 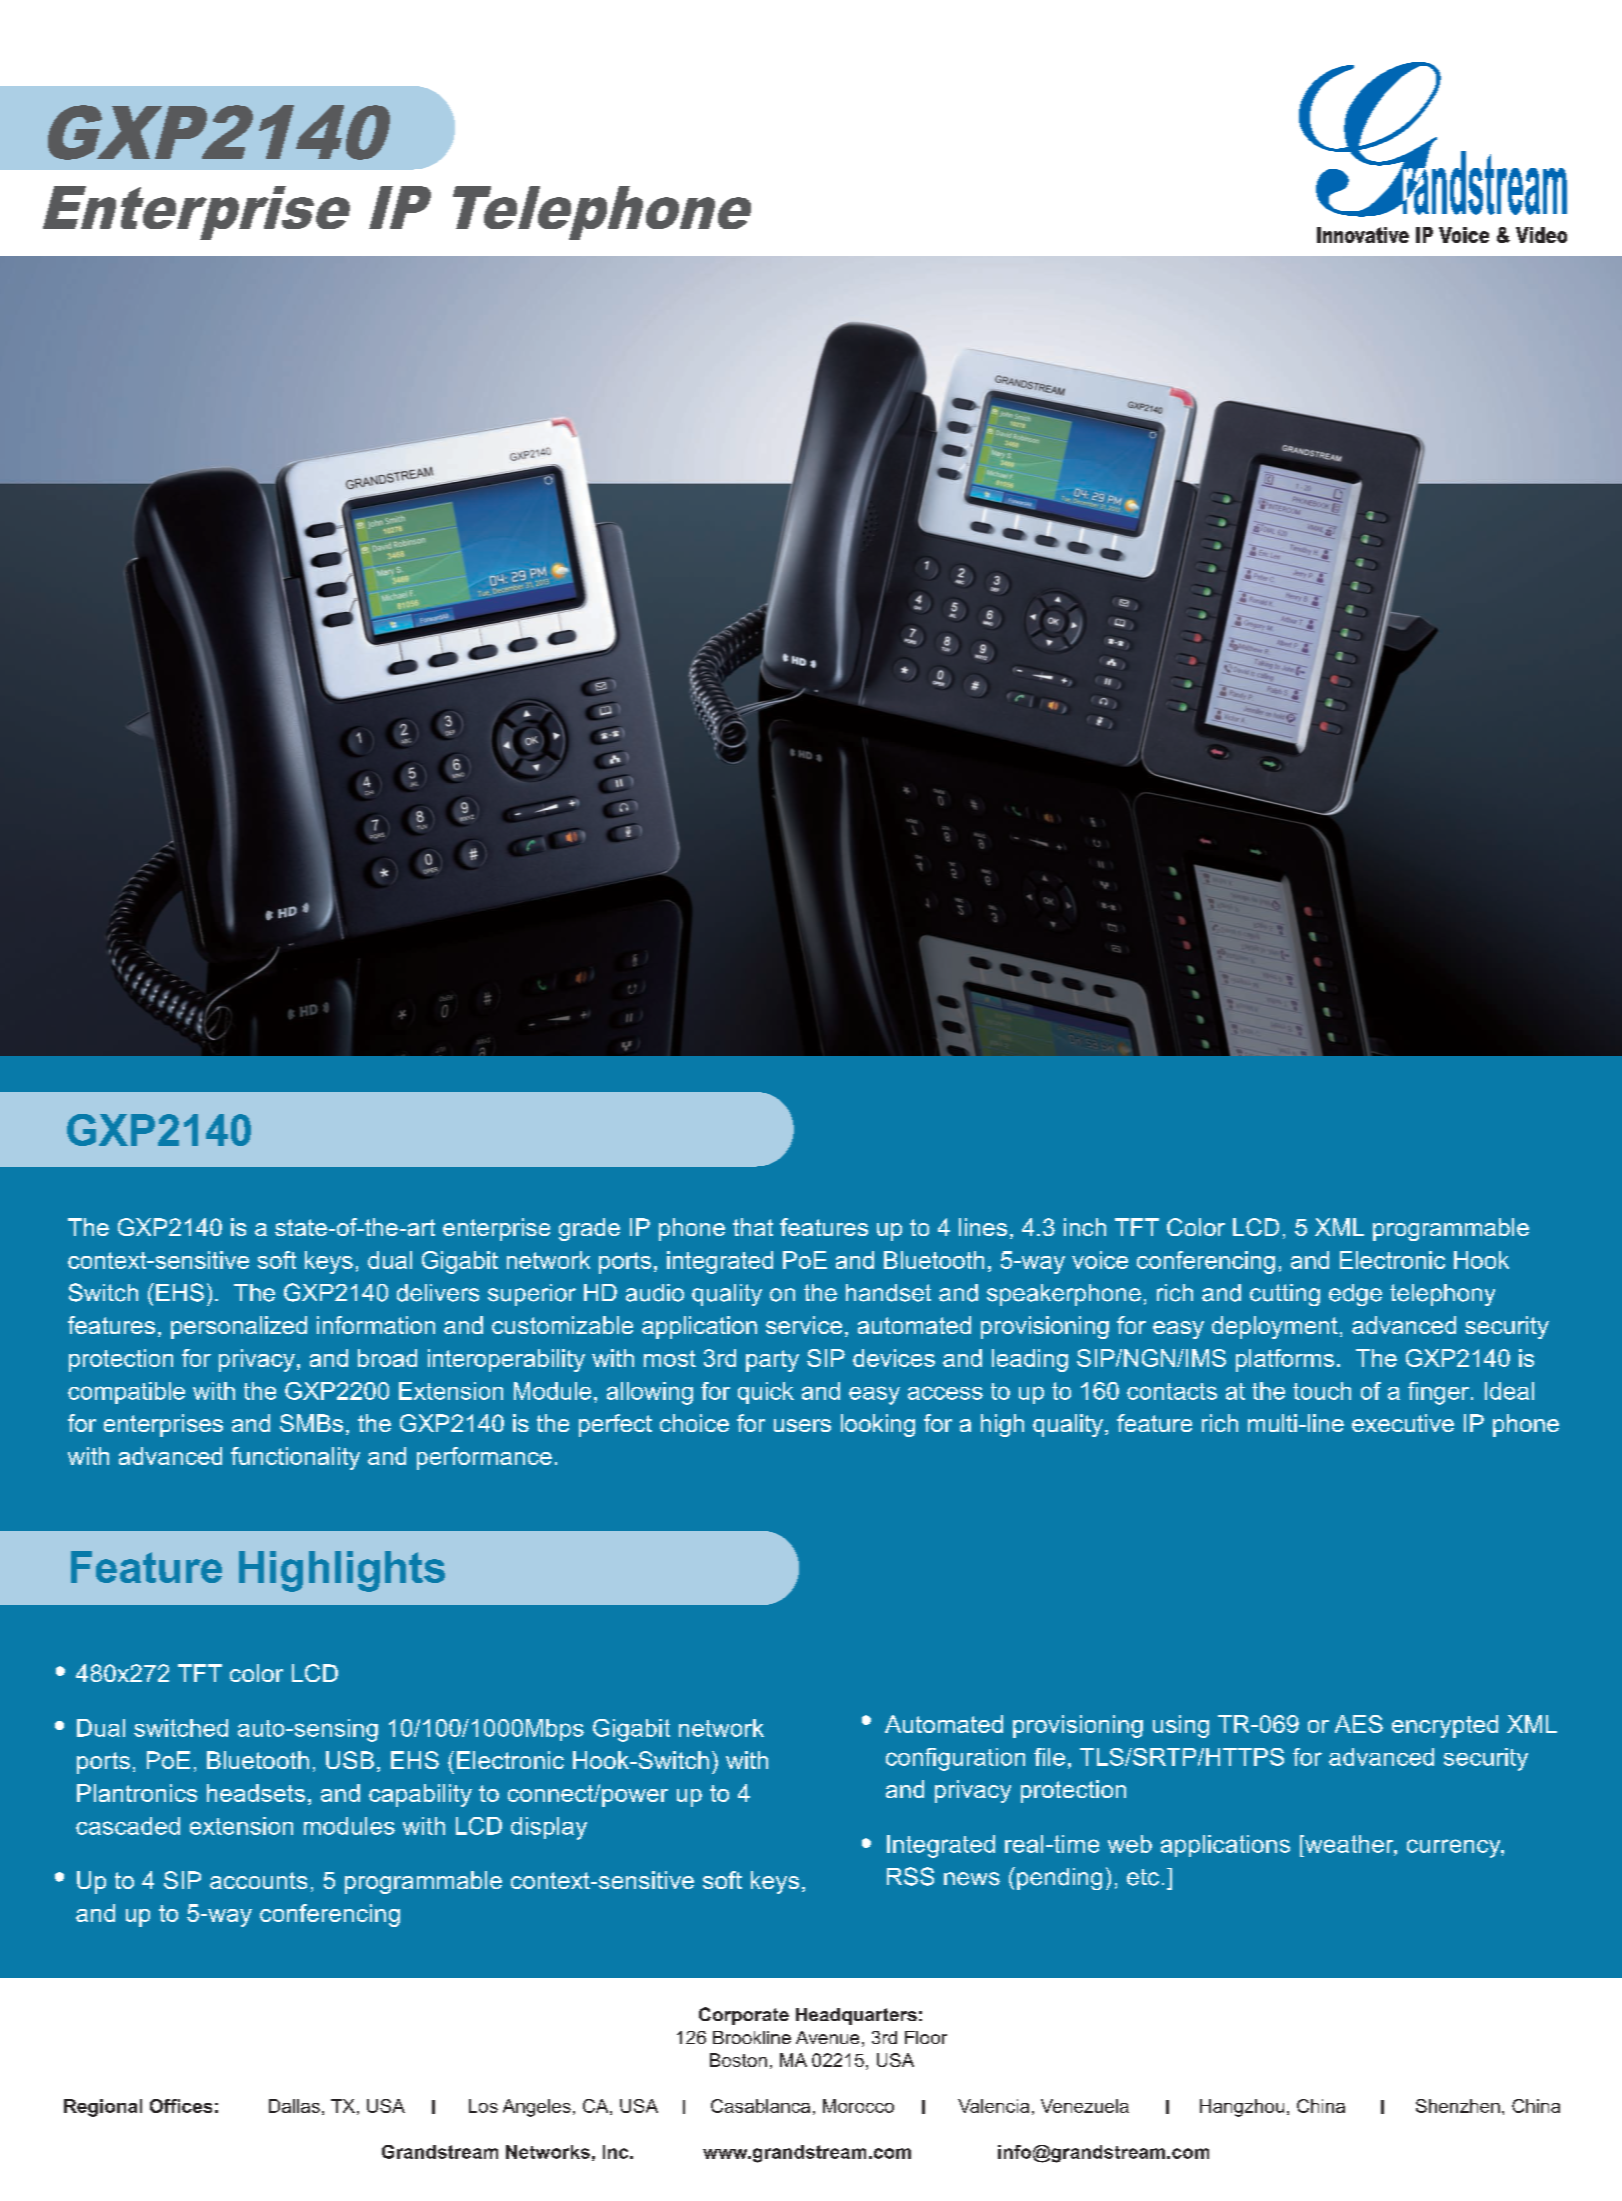 I want to click on that, so click(x=753, y=1227).
